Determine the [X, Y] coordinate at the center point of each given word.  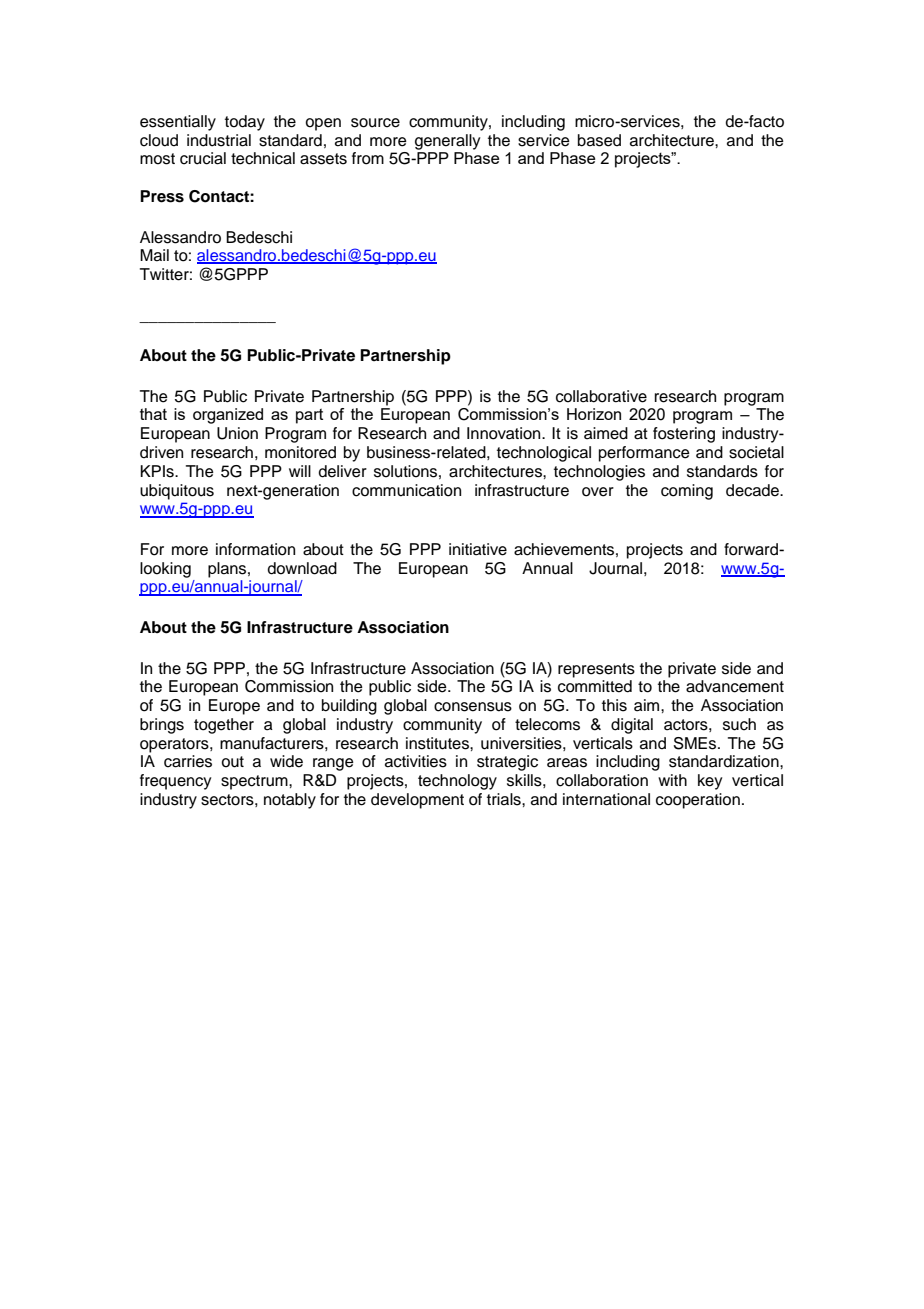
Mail [154, 255]
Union [237, 433]
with [672, 780]
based [599, 140]
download [302, 568]
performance [644, 454]
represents [596, 670]
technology [457, 782]
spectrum [255, 782]
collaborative [601, 396]
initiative [478, 549]
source [375, 123]
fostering [684, 435]
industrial [219, 140]
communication [406, 490]
